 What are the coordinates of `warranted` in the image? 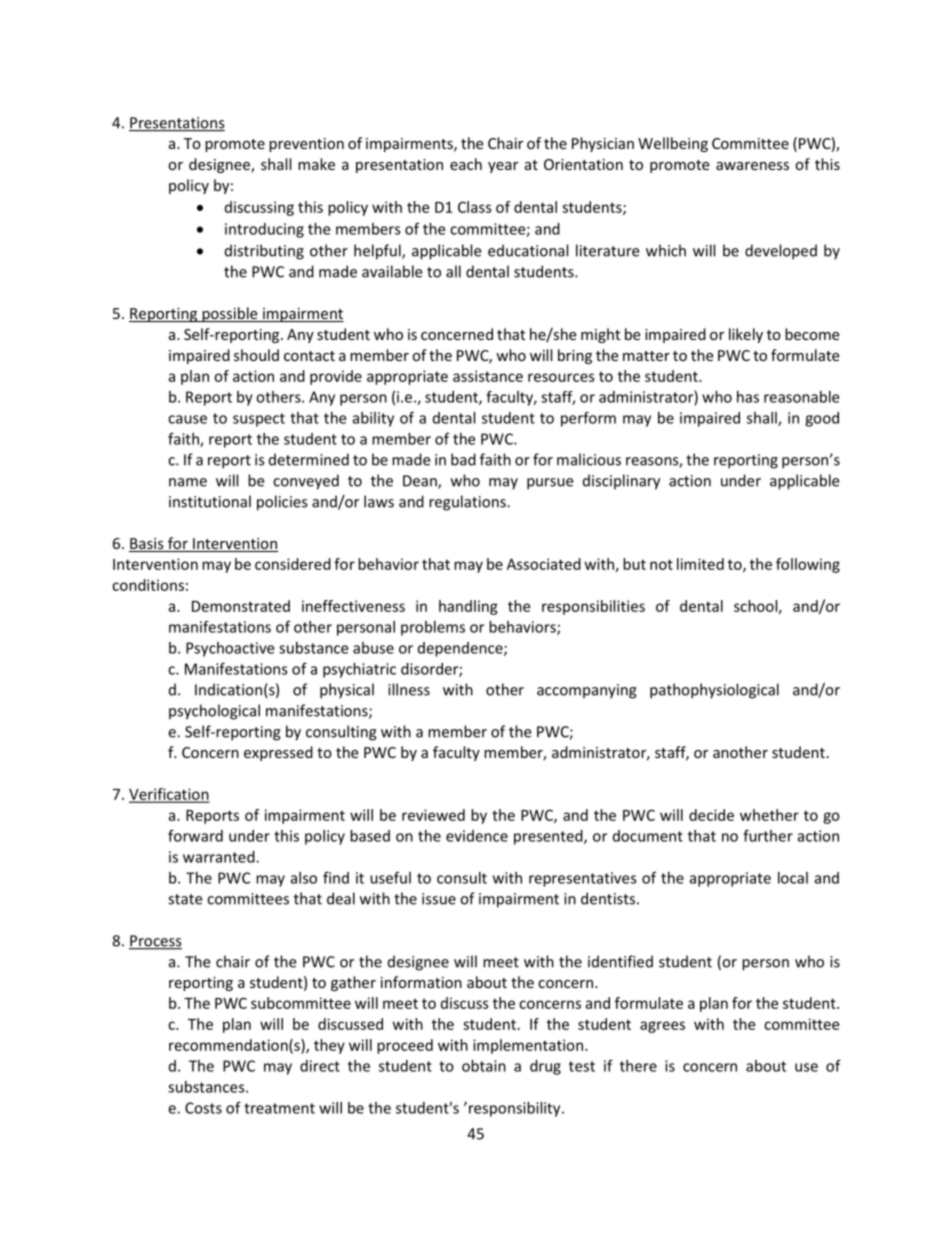 It's located at (220, 857).
